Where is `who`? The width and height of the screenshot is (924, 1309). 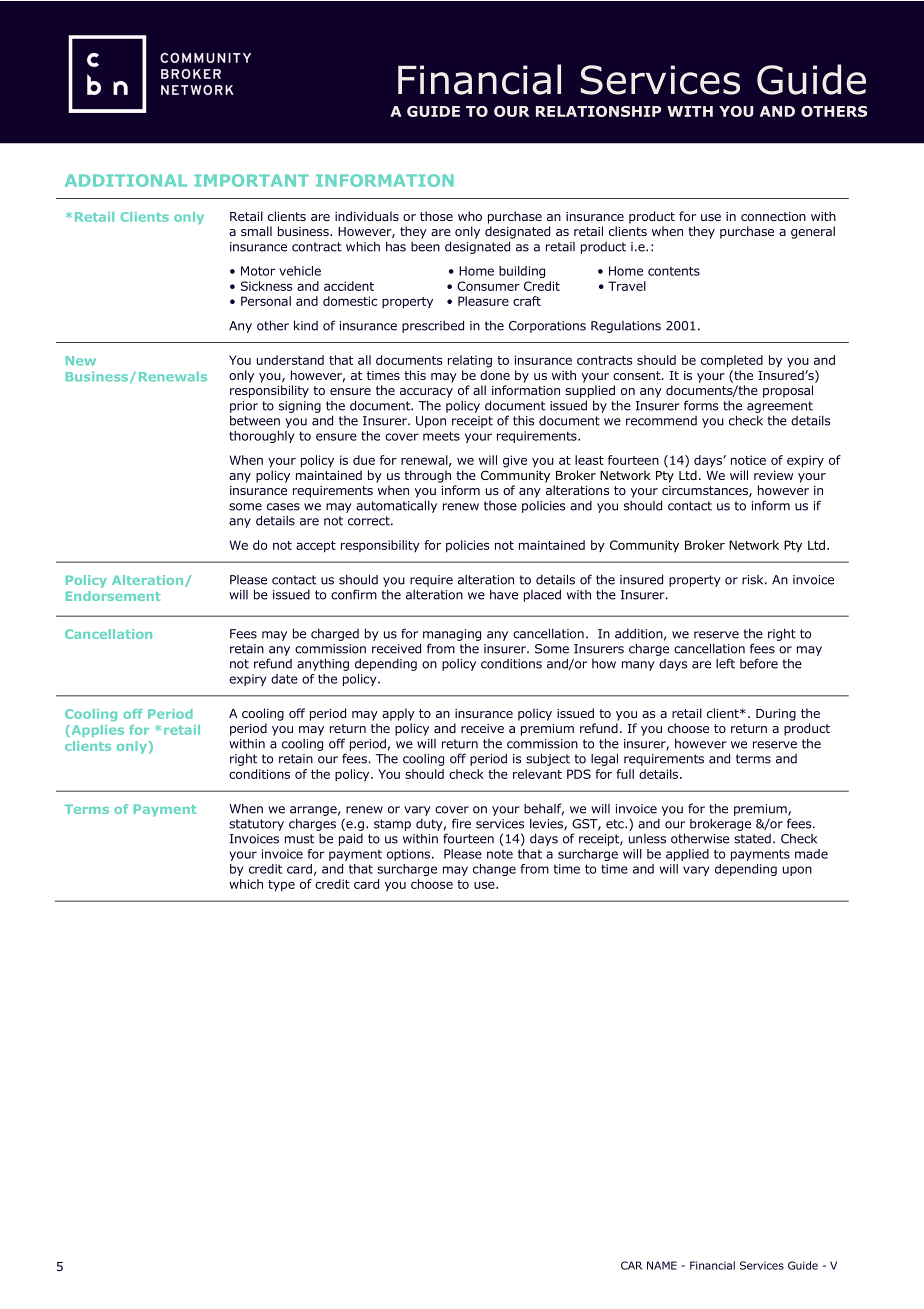
who is located at coordinates (470, 216).
